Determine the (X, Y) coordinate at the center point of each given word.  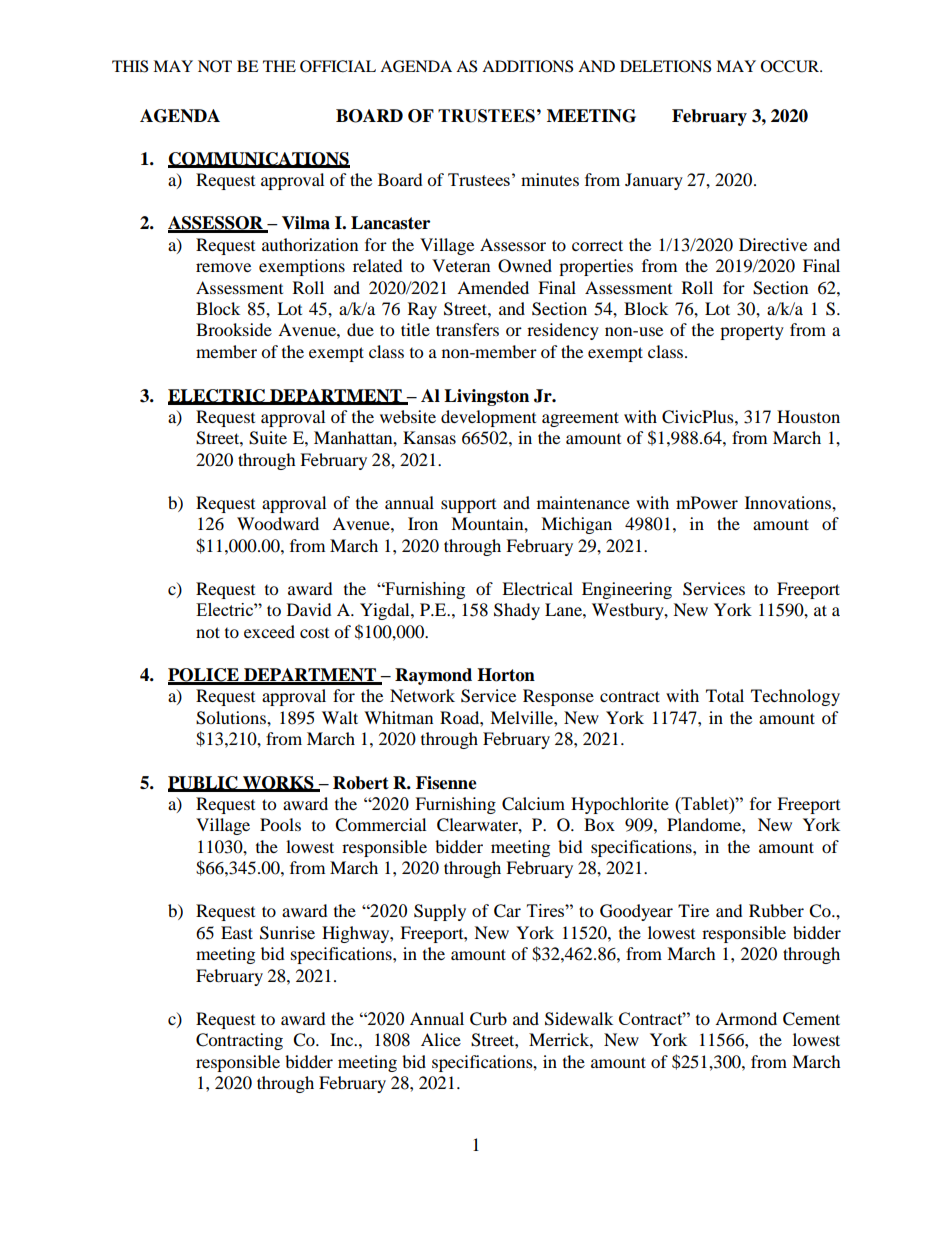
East (237, 932)
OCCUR (791, 66)
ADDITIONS (527, 66)
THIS (130, 66)
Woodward (278, 523)
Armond (746, 1018)
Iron (423, 523)
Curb (488, 1019)
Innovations (789, 502)
